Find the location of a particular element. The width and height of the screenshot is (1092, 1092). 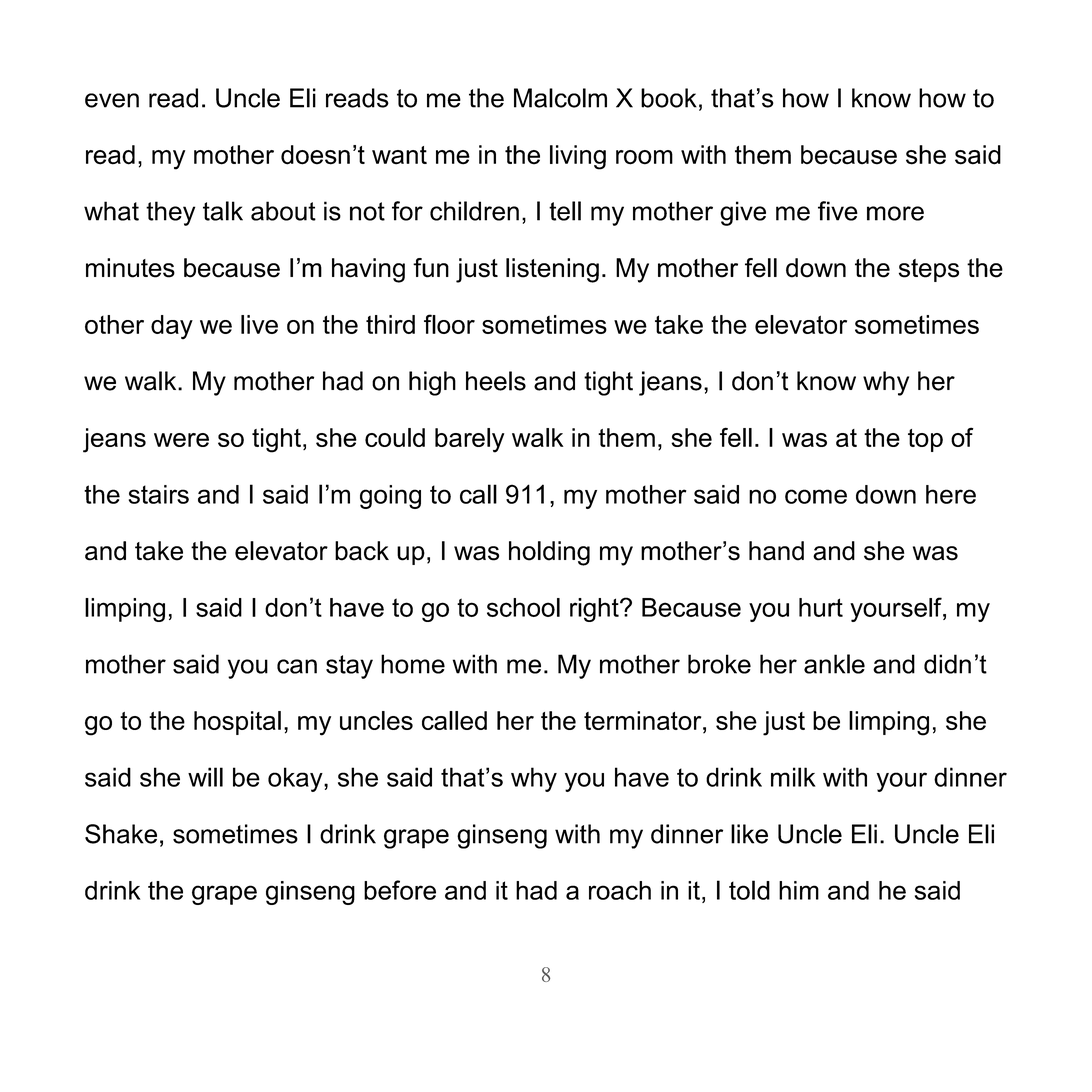

him is located at coordinates (799, 890).
